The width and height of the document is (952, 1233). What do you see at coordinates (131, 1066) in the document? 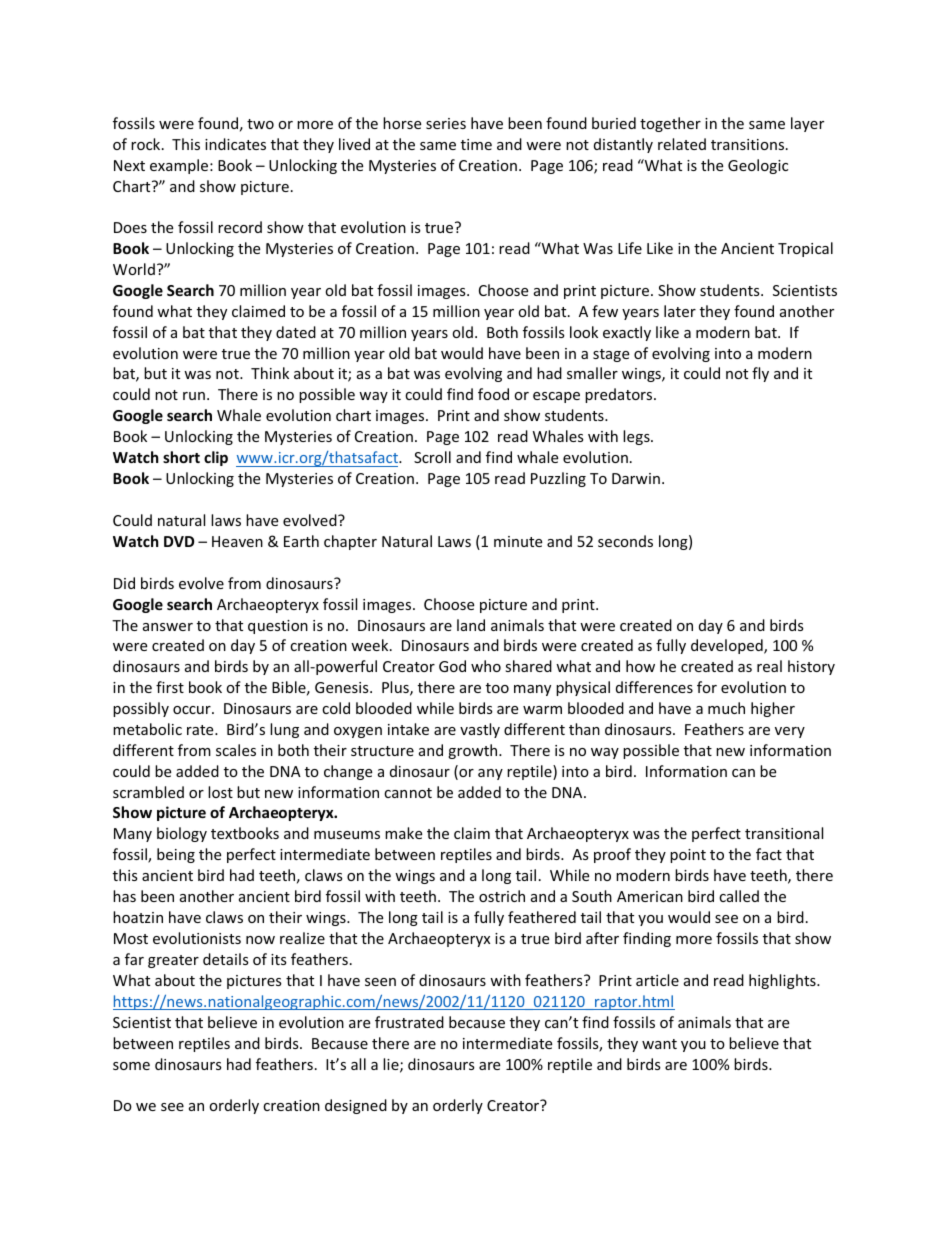
I see `some` at bounding box center [131, 1066].
